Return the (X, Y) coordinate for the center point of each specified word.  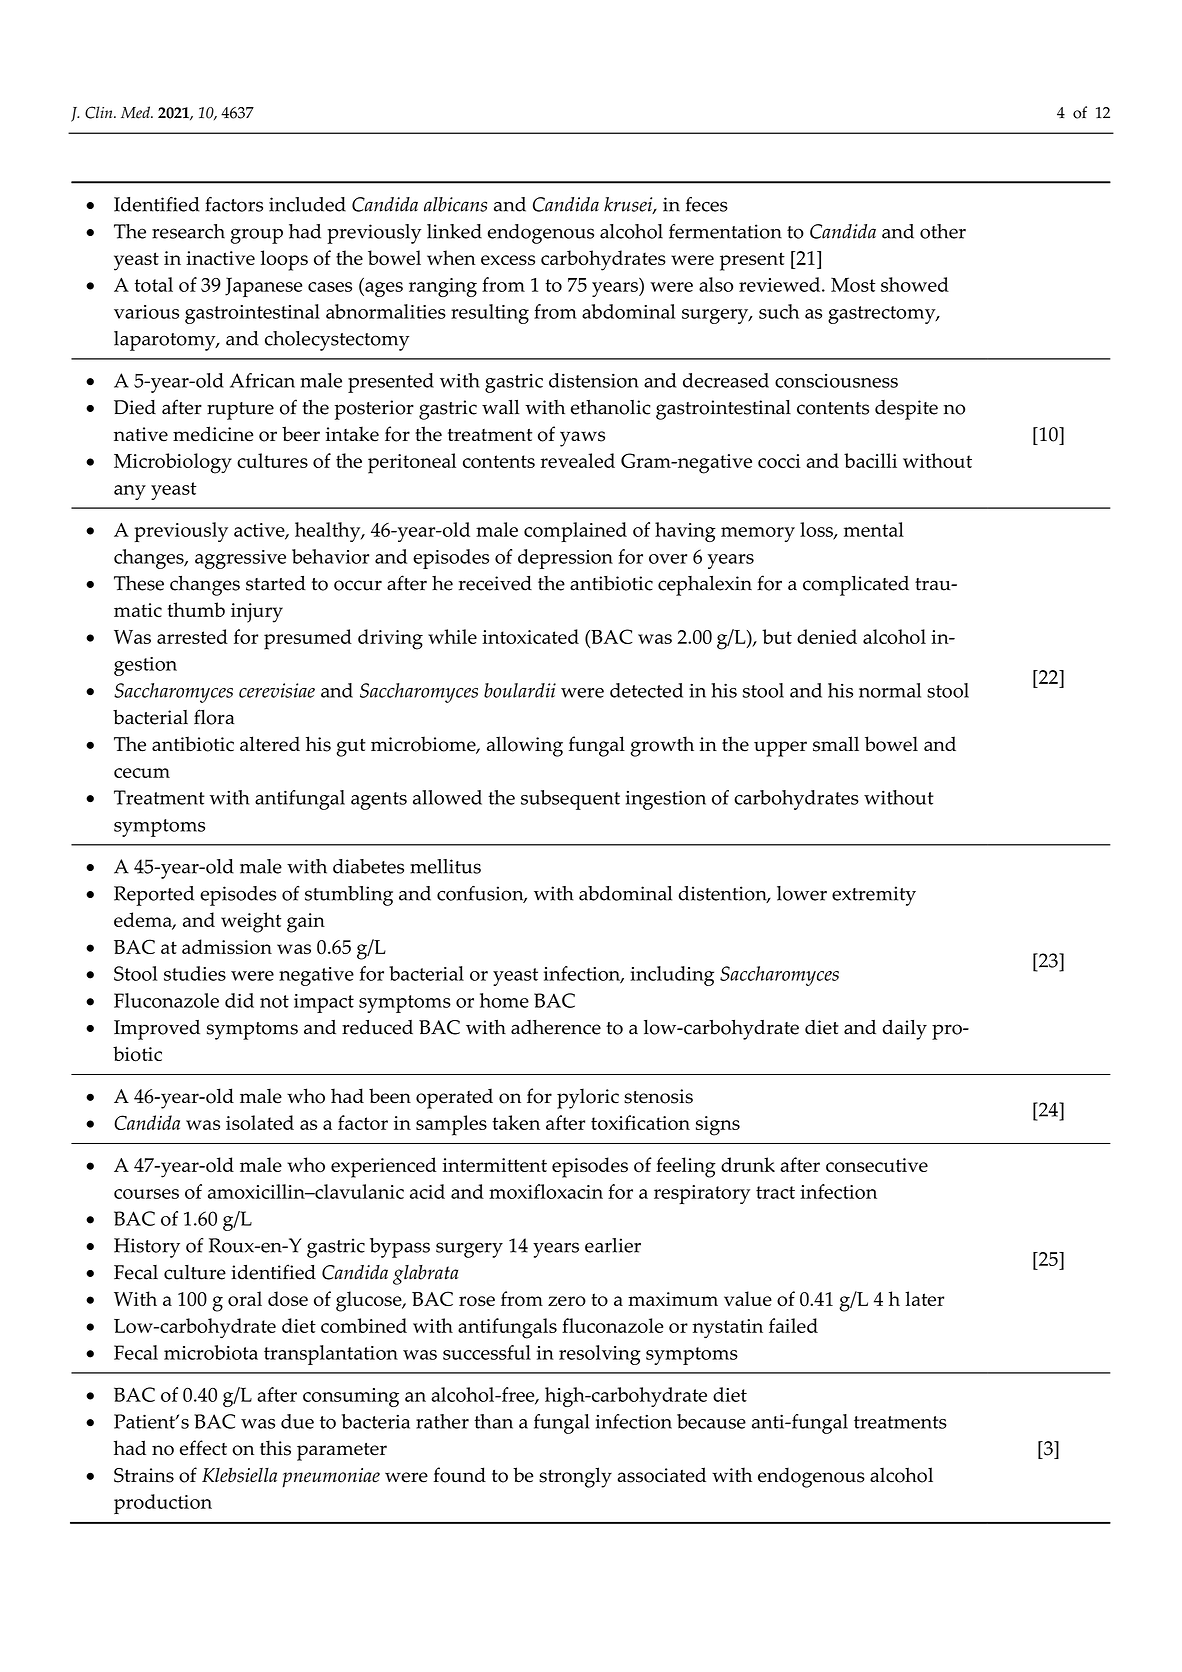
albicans (455, 204)
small (836, 744)
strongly (575, 1477)
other (943, 231)
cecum (142, 773)
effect (203, 1448)
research (188, 231)
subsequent (570, 800)
